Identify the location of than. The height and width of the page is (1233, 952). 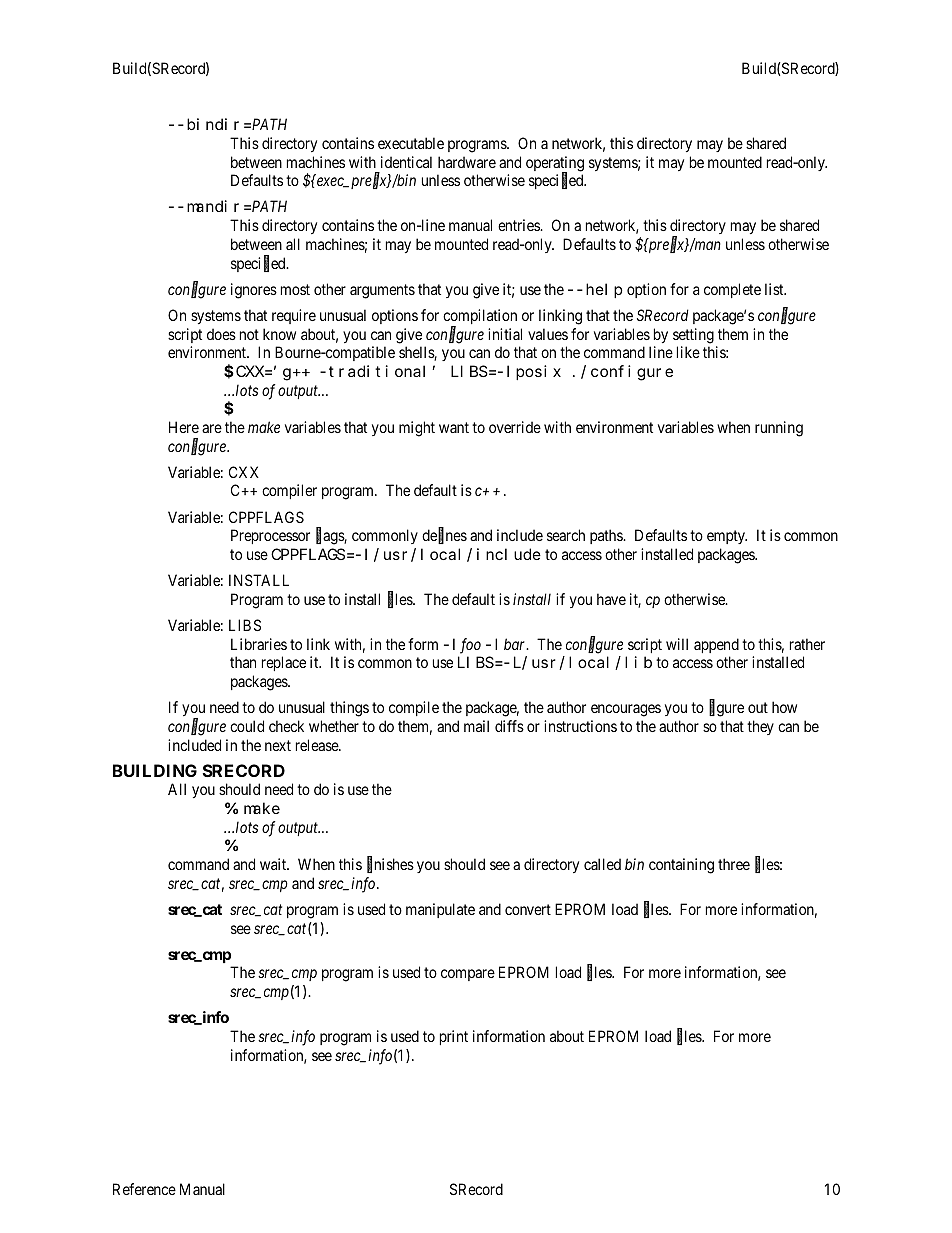
(243, 662).
